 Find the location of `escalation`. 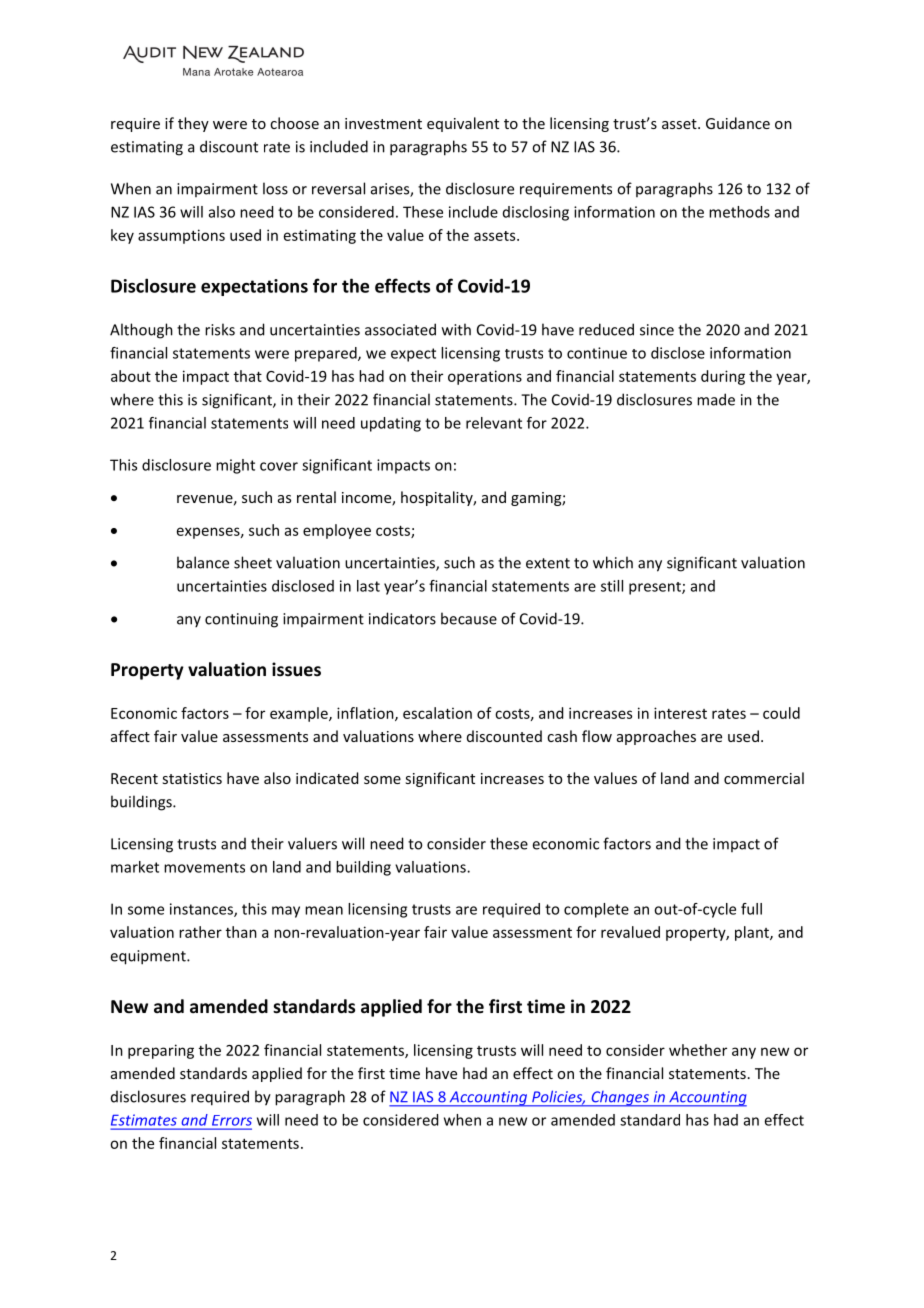

escalation is located at coordinates (437, 713).
